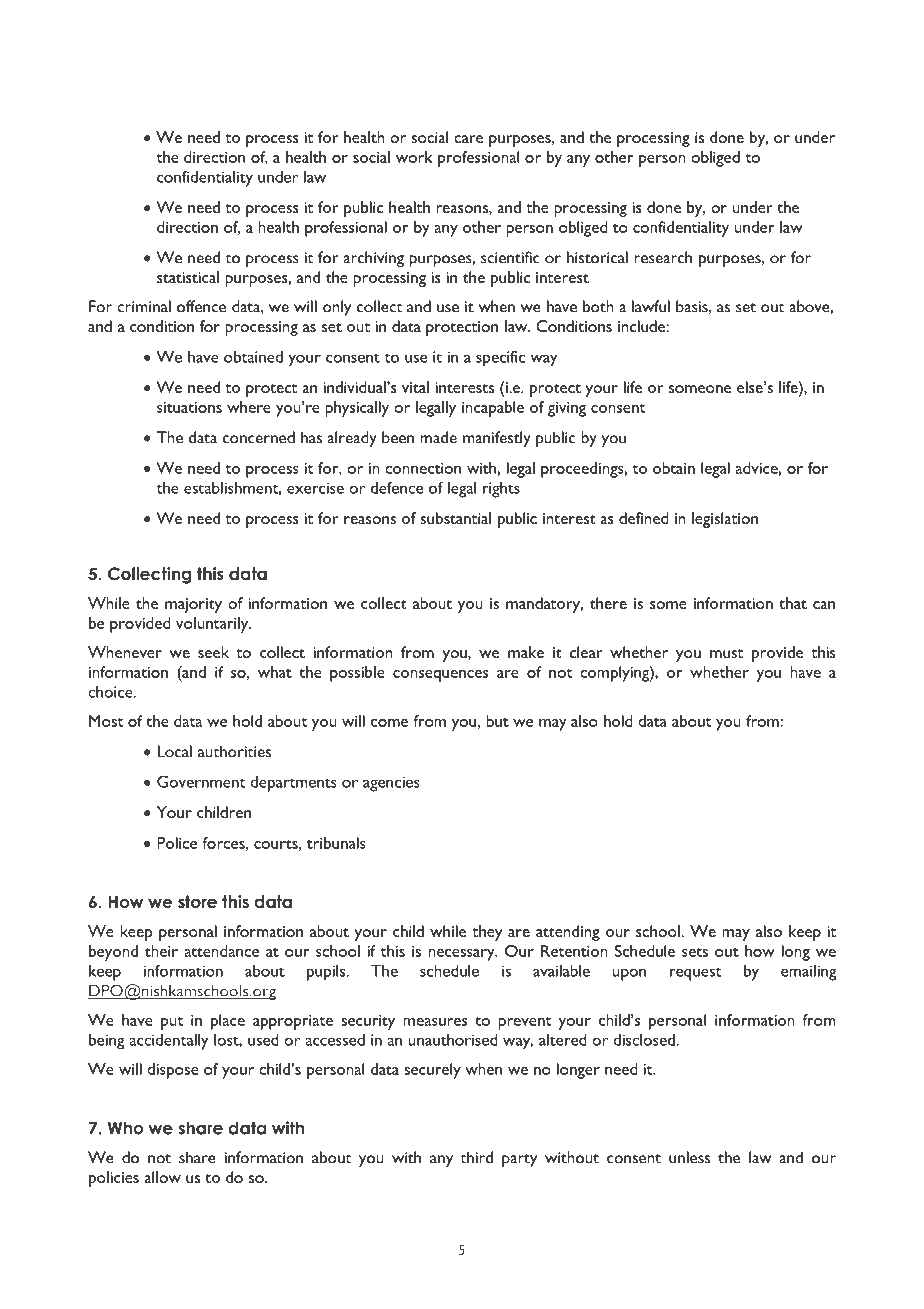 The height and width of the document is (1309, 924). What do you see at coordinates (188, 277) in the document?
I see `statistical` at bounding box center [188, 277].
